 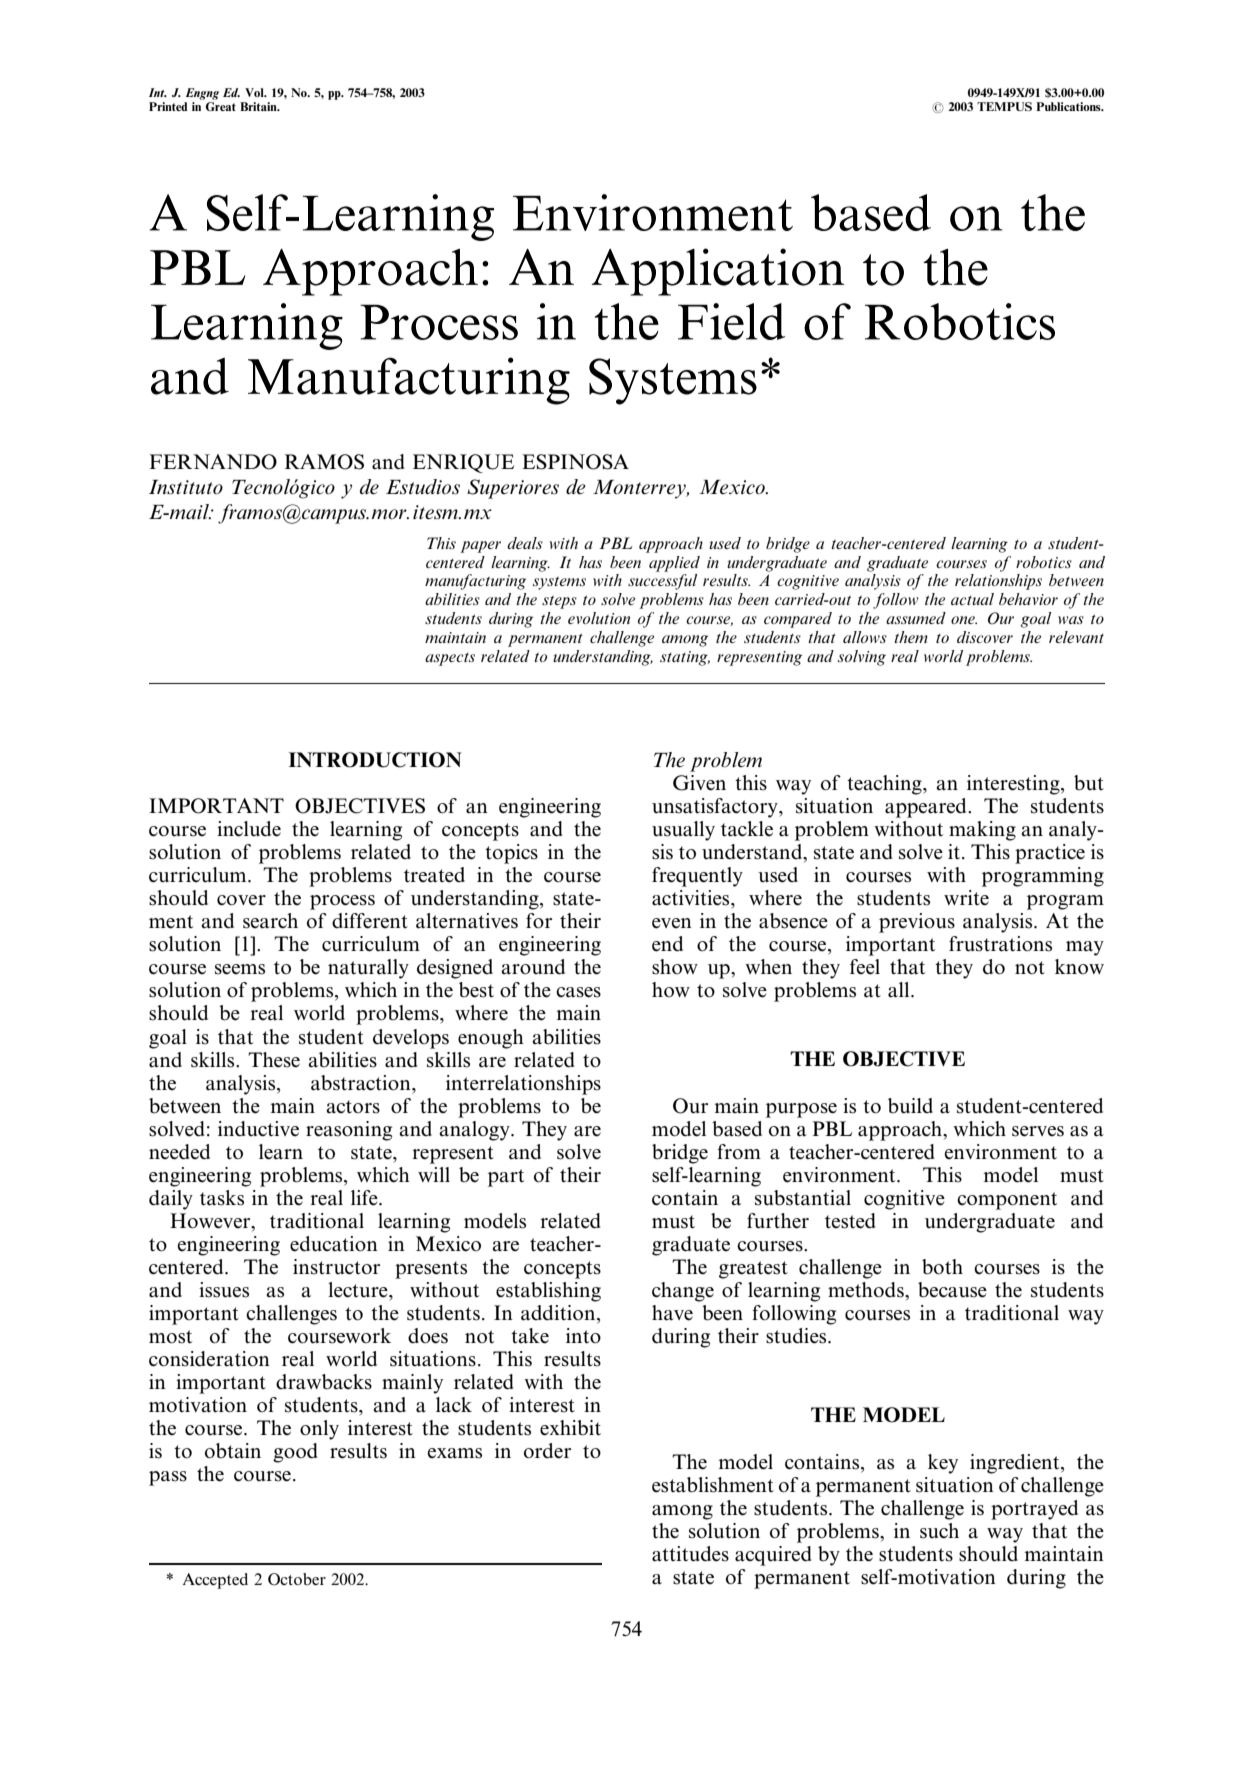 What do you see at coordinates (690, 1554) in the document?
I see `attitudes` at bounding box center [690, 1554].
